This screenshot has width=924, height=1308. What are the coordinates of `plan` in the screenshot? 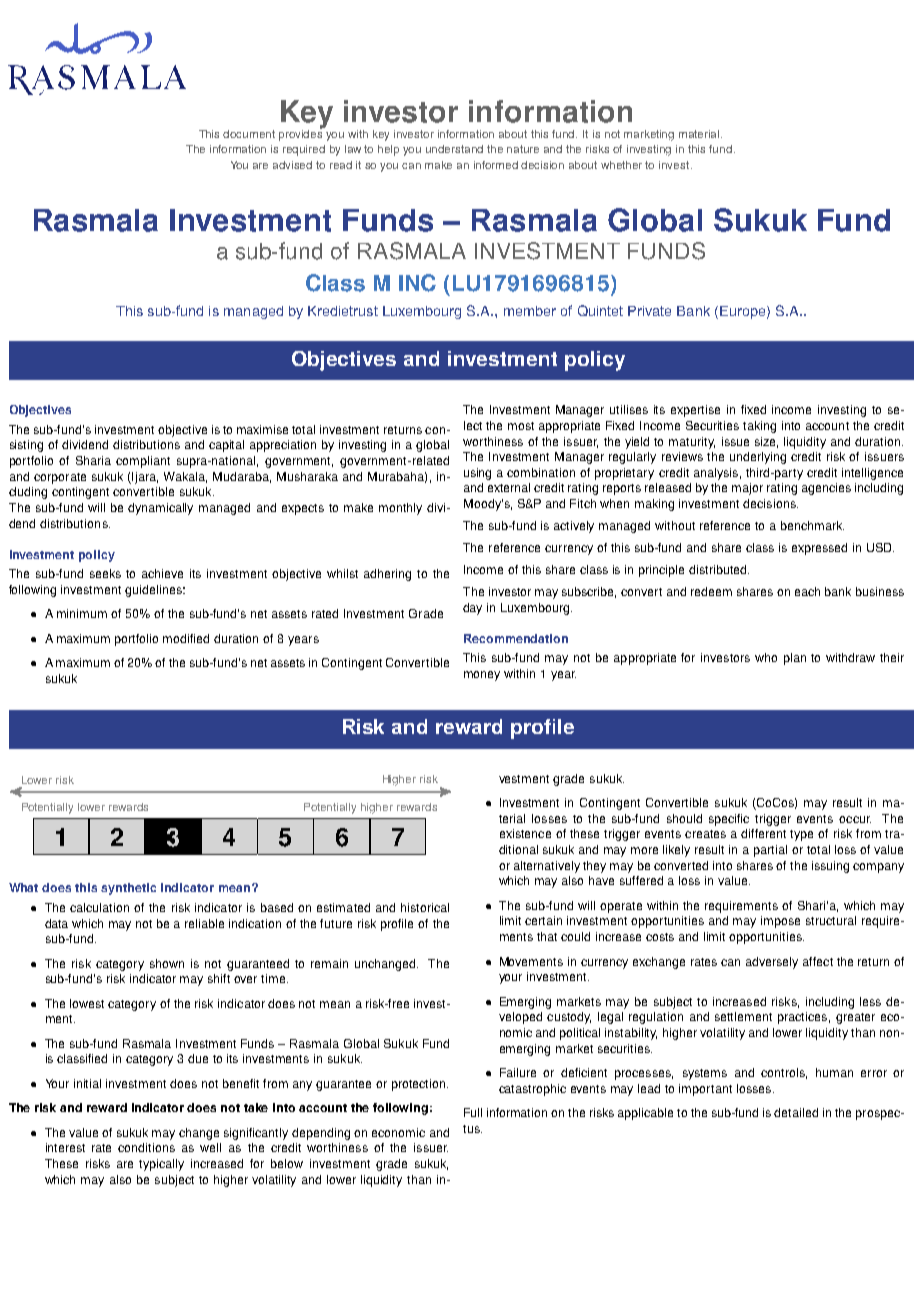 It's located at (795, 659).
